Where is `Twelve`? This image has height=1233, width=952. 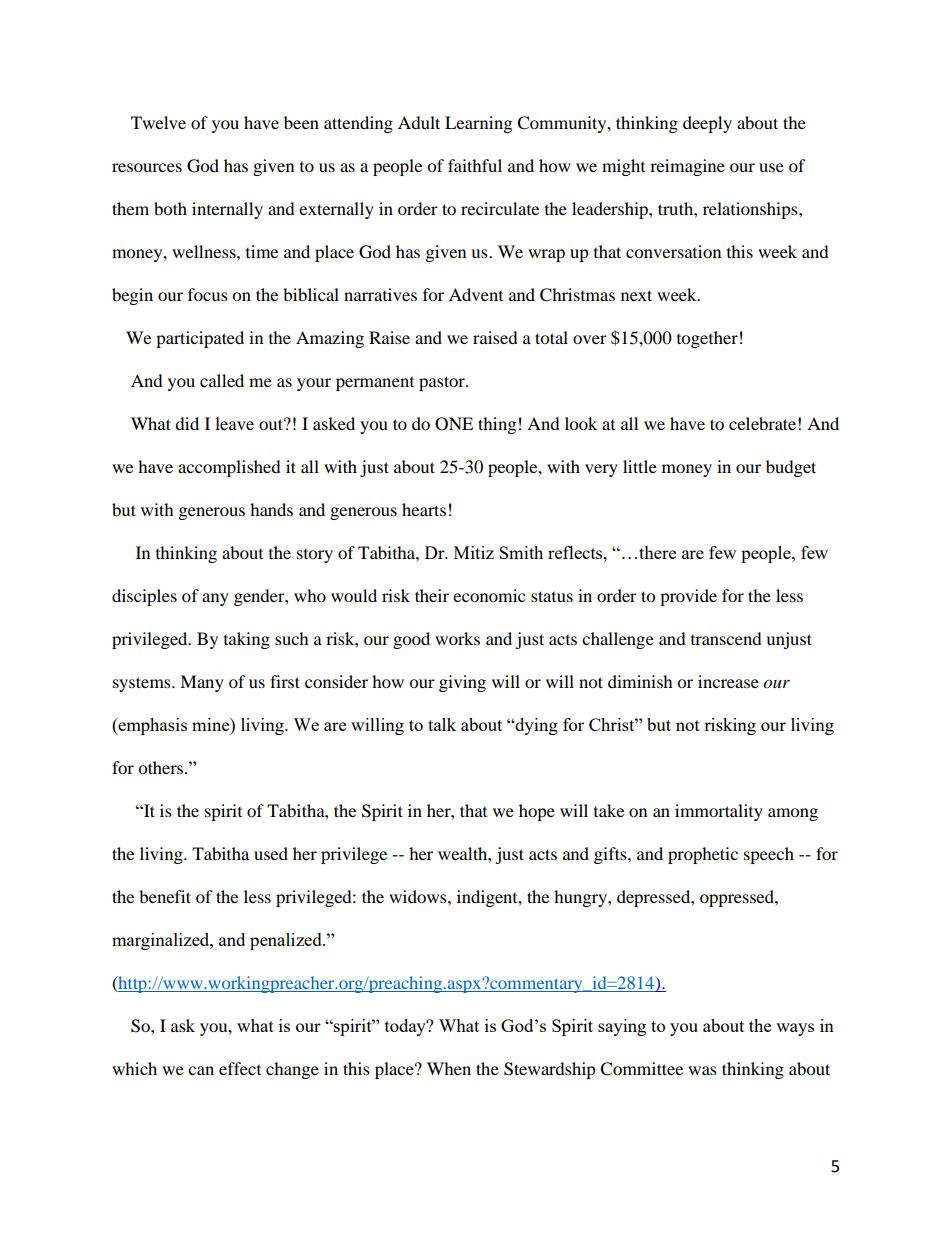 Twelve is located at coordinates (158, 122).
